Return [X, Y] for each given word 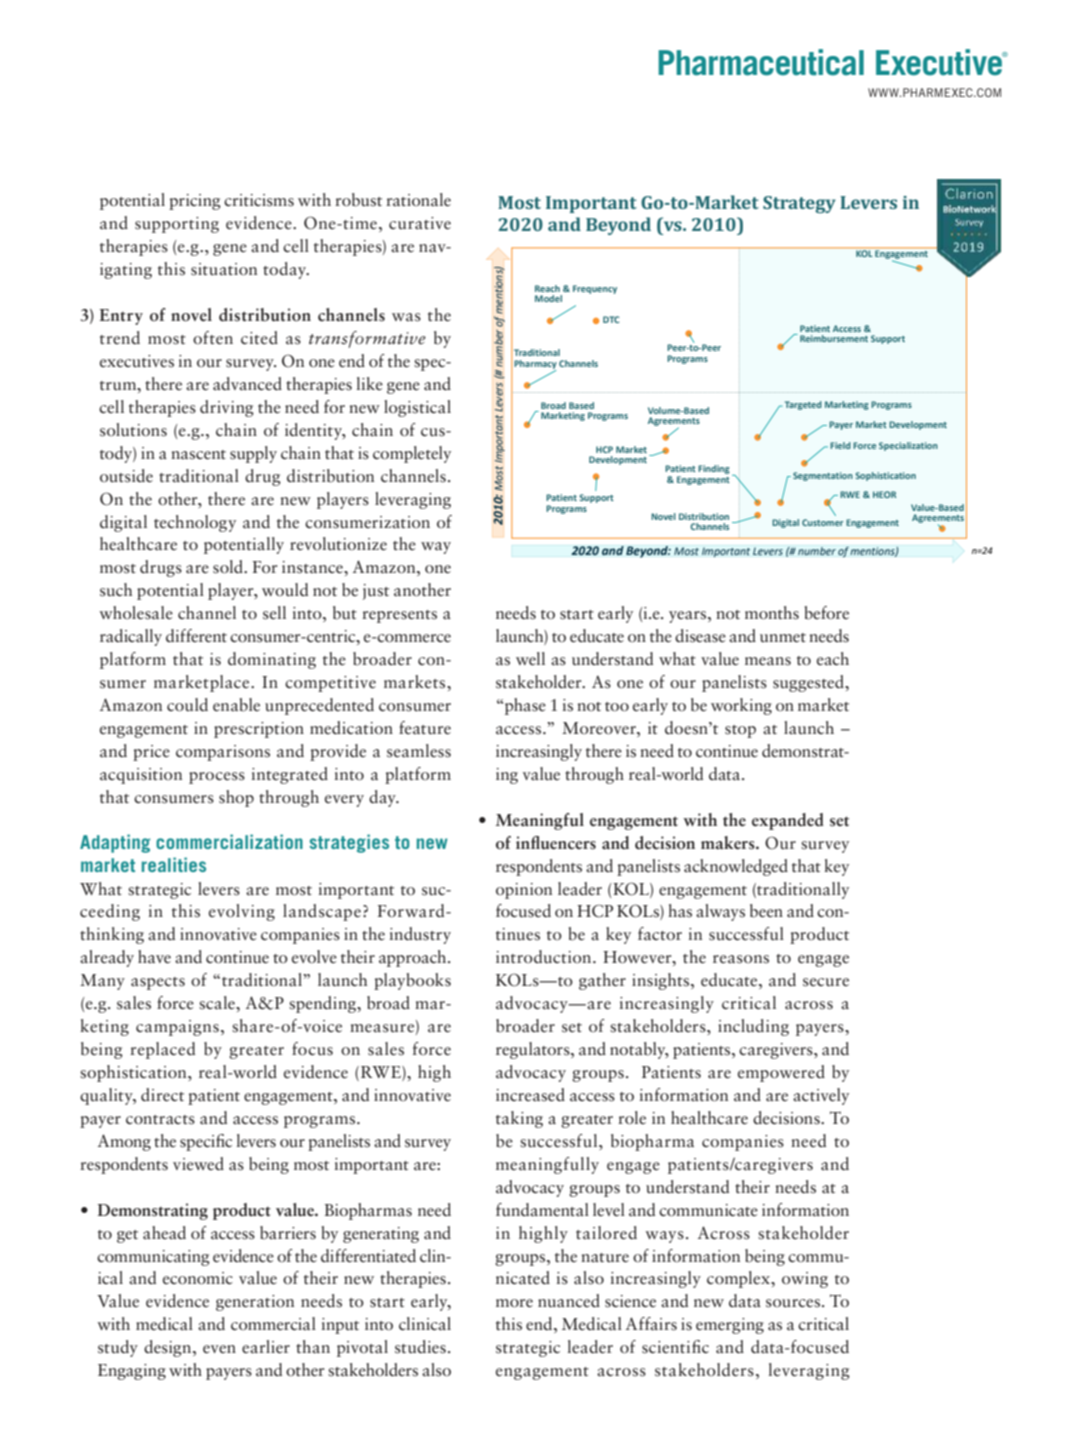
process [217, 778]
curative [420, 223]
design [169, 1348]
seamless [419, 751]
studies [420, 1347]
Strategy [799, 204]
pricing [195, 202]
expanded [788, 821]
